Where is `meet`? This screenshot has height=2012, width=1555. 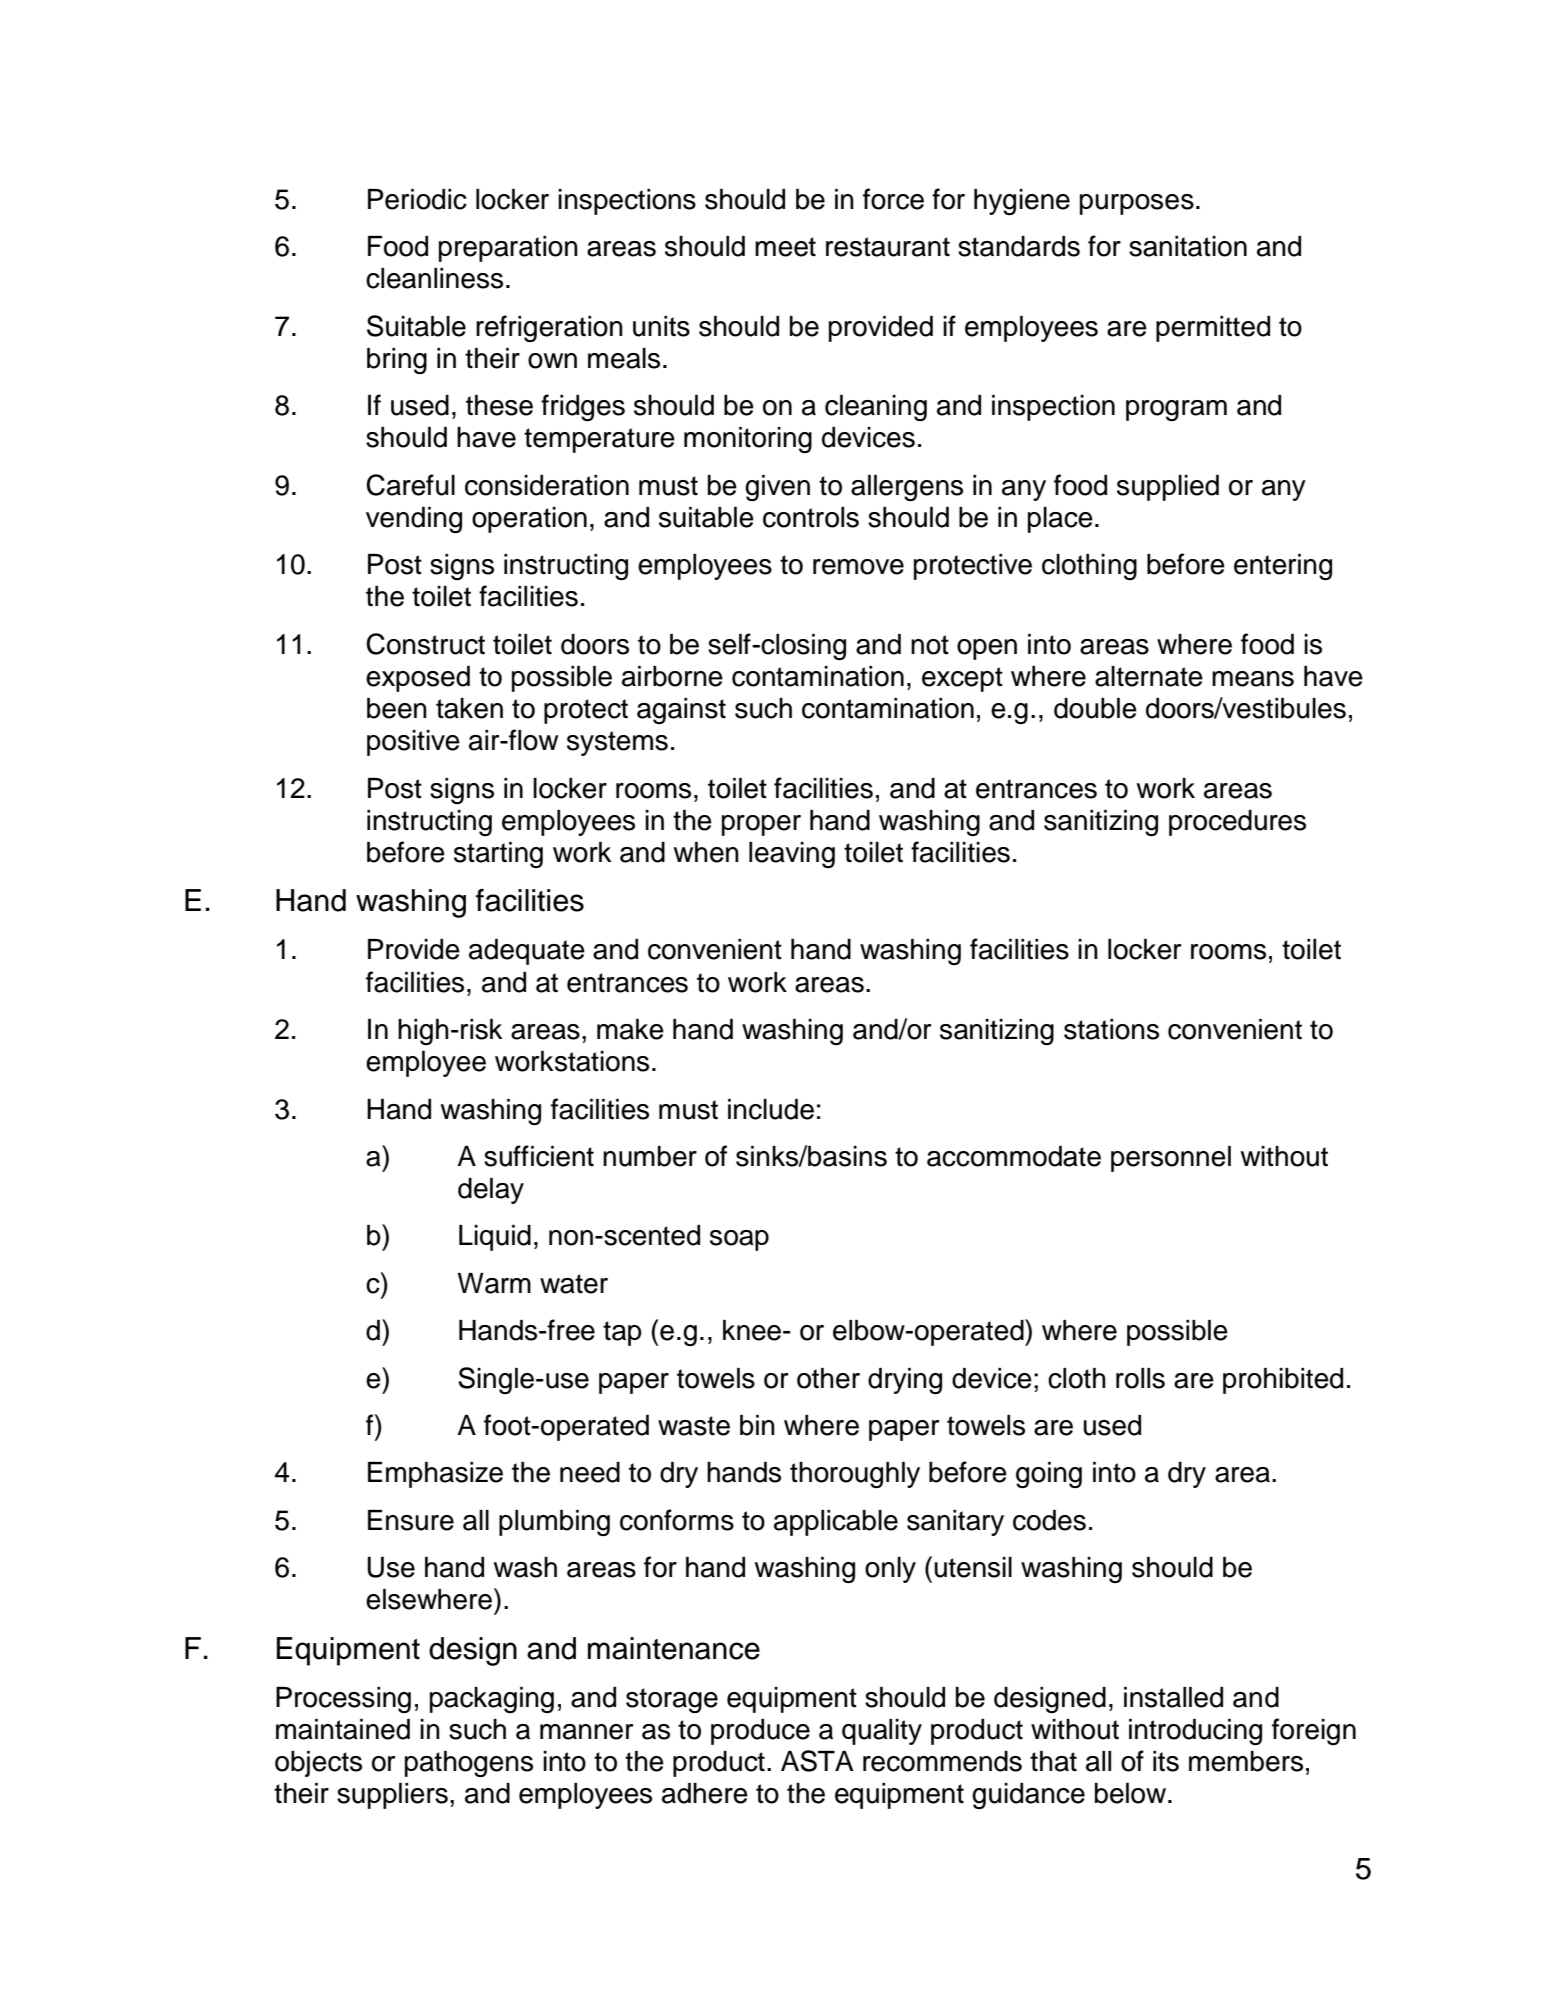
meet is located at coordinates (785, 247).
